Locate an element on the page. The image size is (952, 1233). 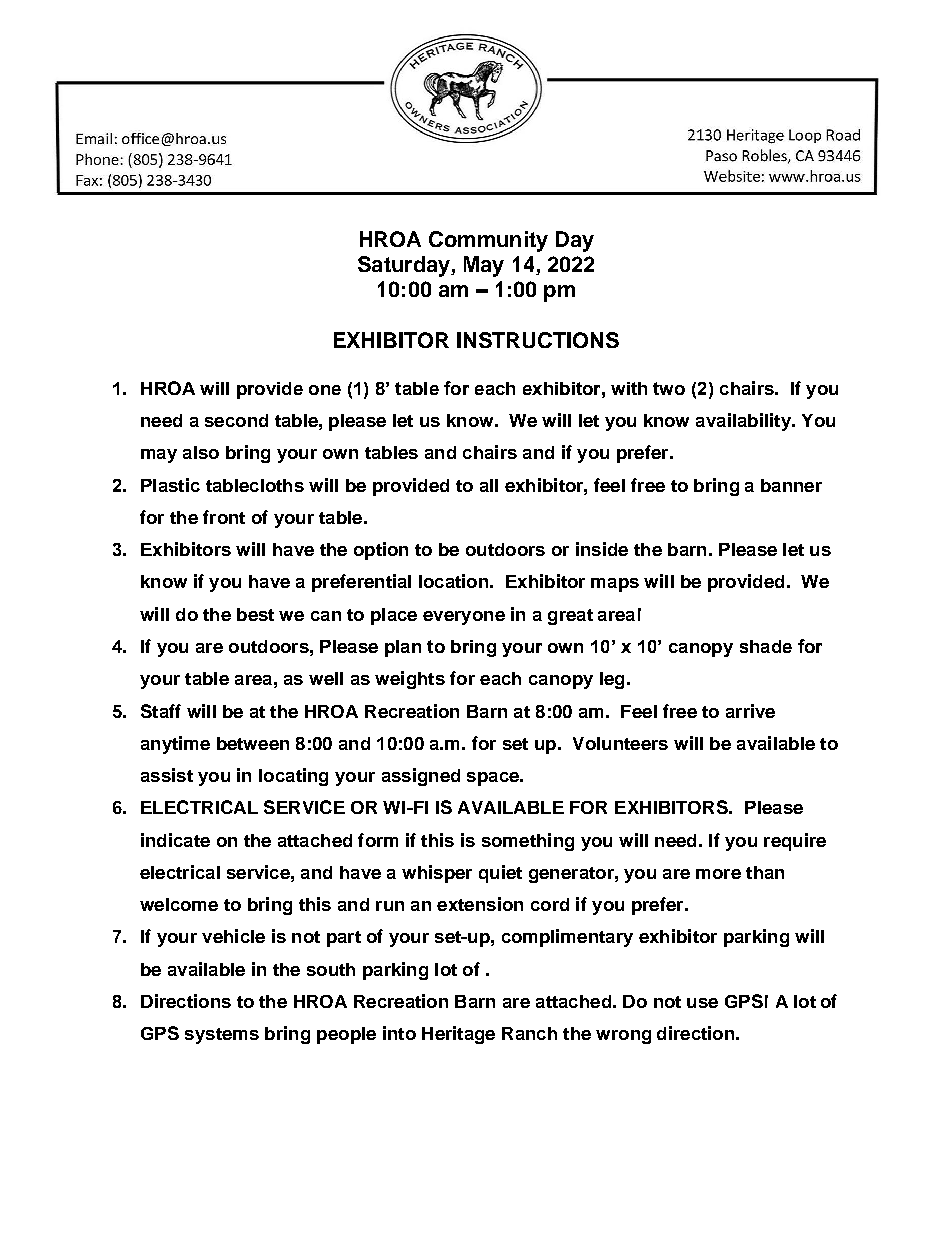
second is located at coordinates (236, 420).
